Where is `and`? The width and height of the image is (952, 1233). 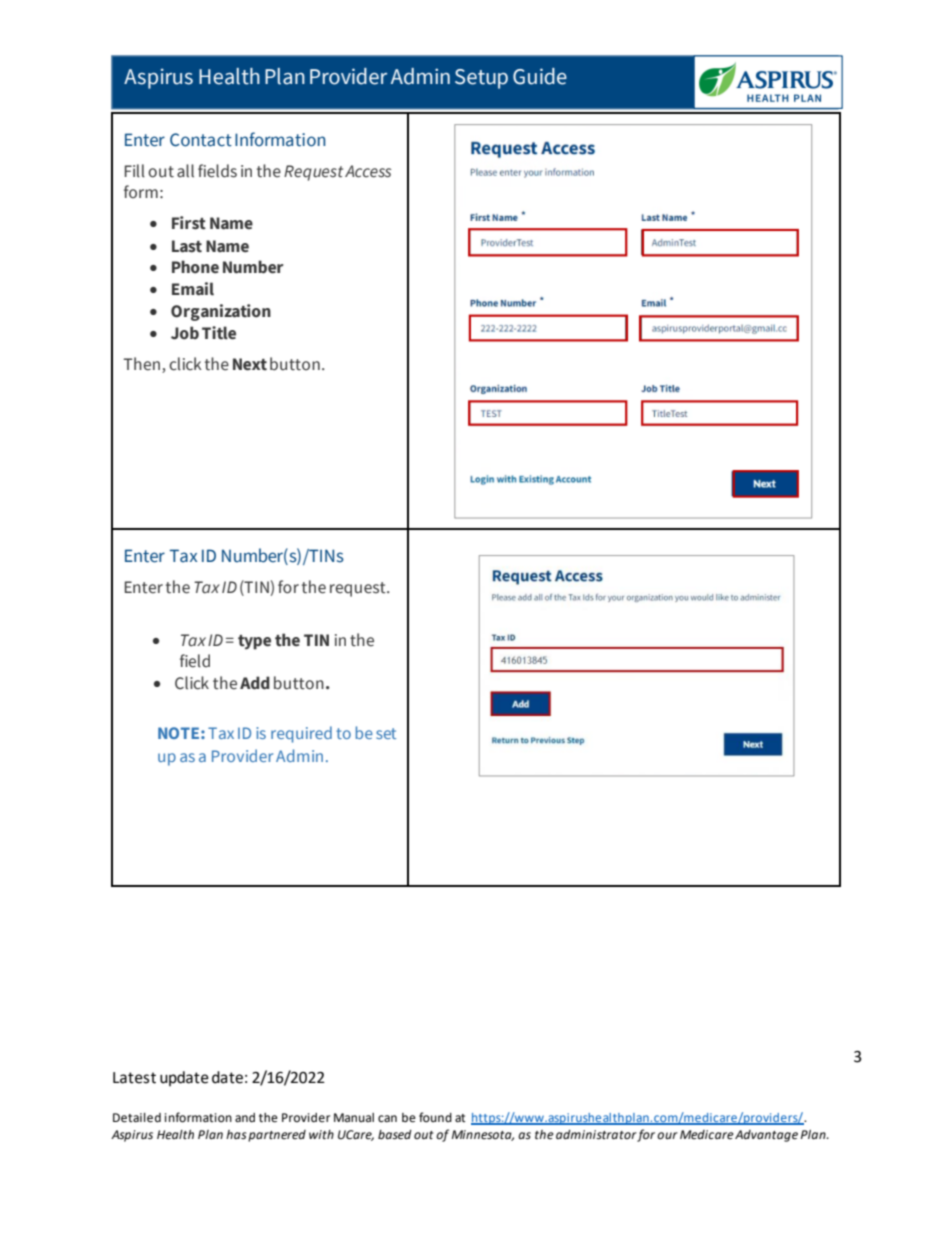 and is located at coordinates (245, 1118).
